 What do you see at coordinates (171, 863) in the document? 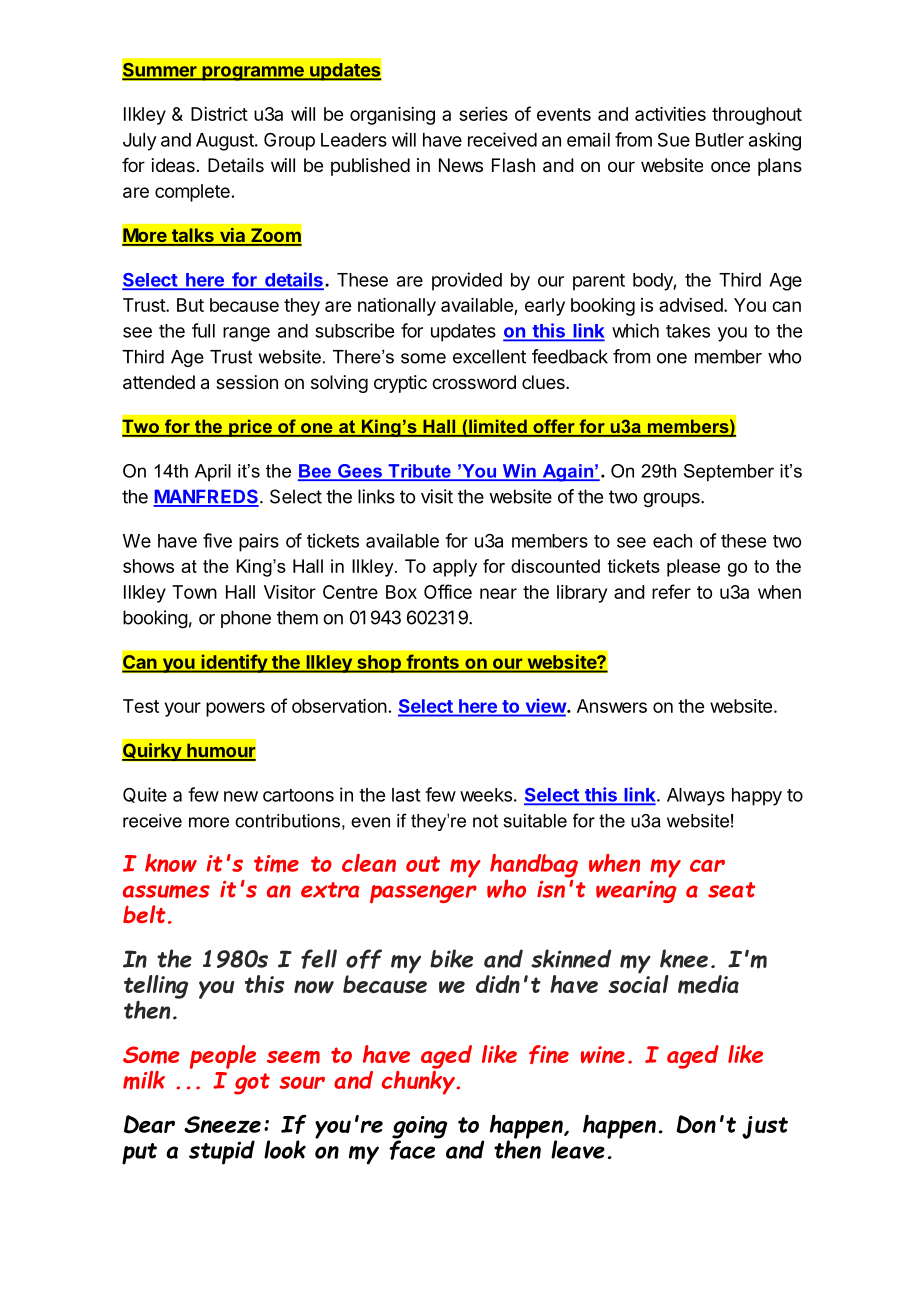
I see `know` at bounding box center [171, 863].
